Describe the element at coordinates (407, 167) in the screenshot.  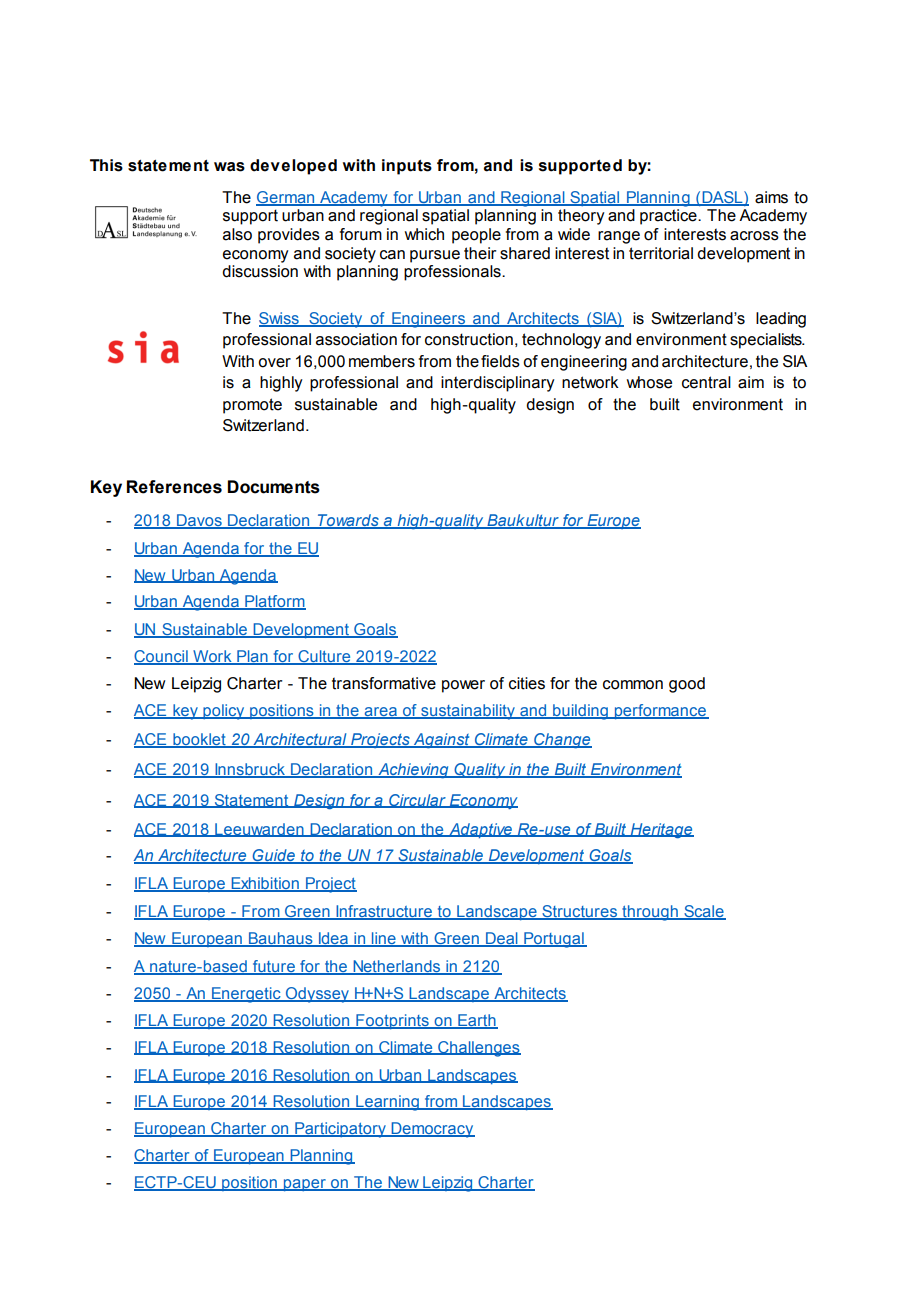
I see `inputs` at that location.
